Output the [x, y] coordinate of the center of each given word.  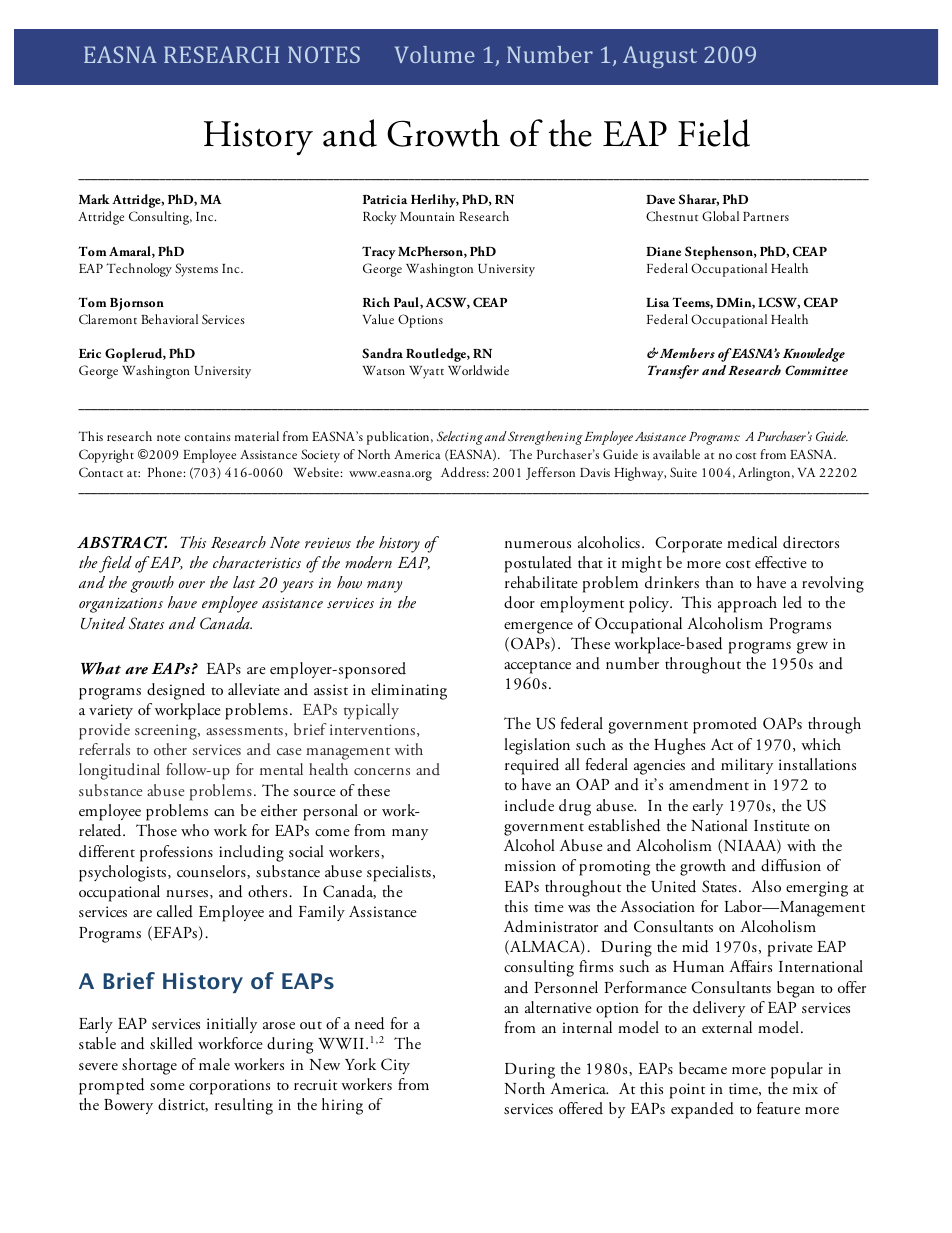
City [395, 1066]
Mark [94, 199]
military [747, 766]
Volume [435, 54]
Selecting [460, 438]
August [660, 57]
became [703, 1068]
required [532, 766]
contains [207, 436]
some [167, 1086]
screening [167, 732]
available [676, 454]
